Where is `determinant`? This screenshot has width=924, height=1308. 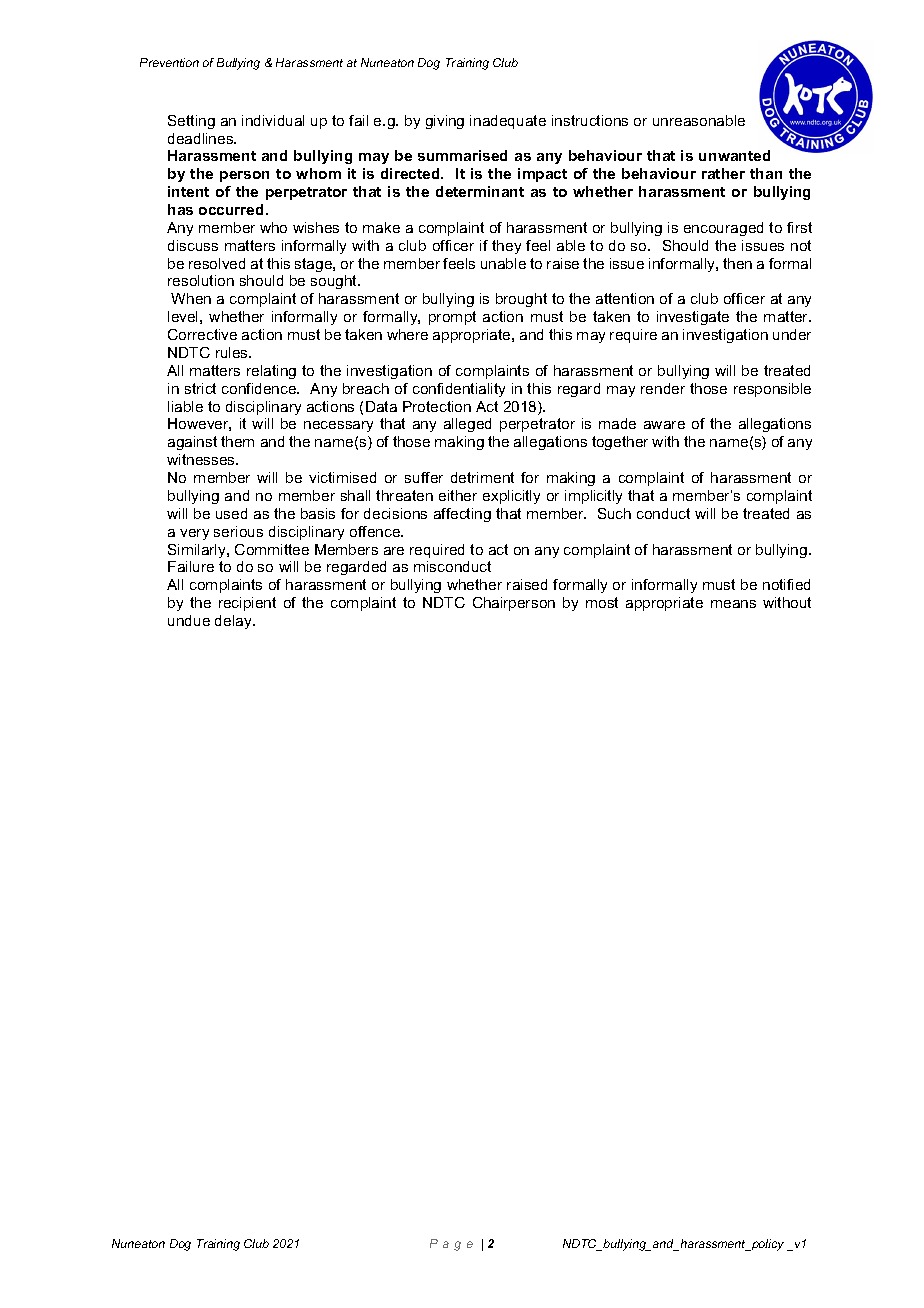 determinant is located at coordinates (480, 191).
